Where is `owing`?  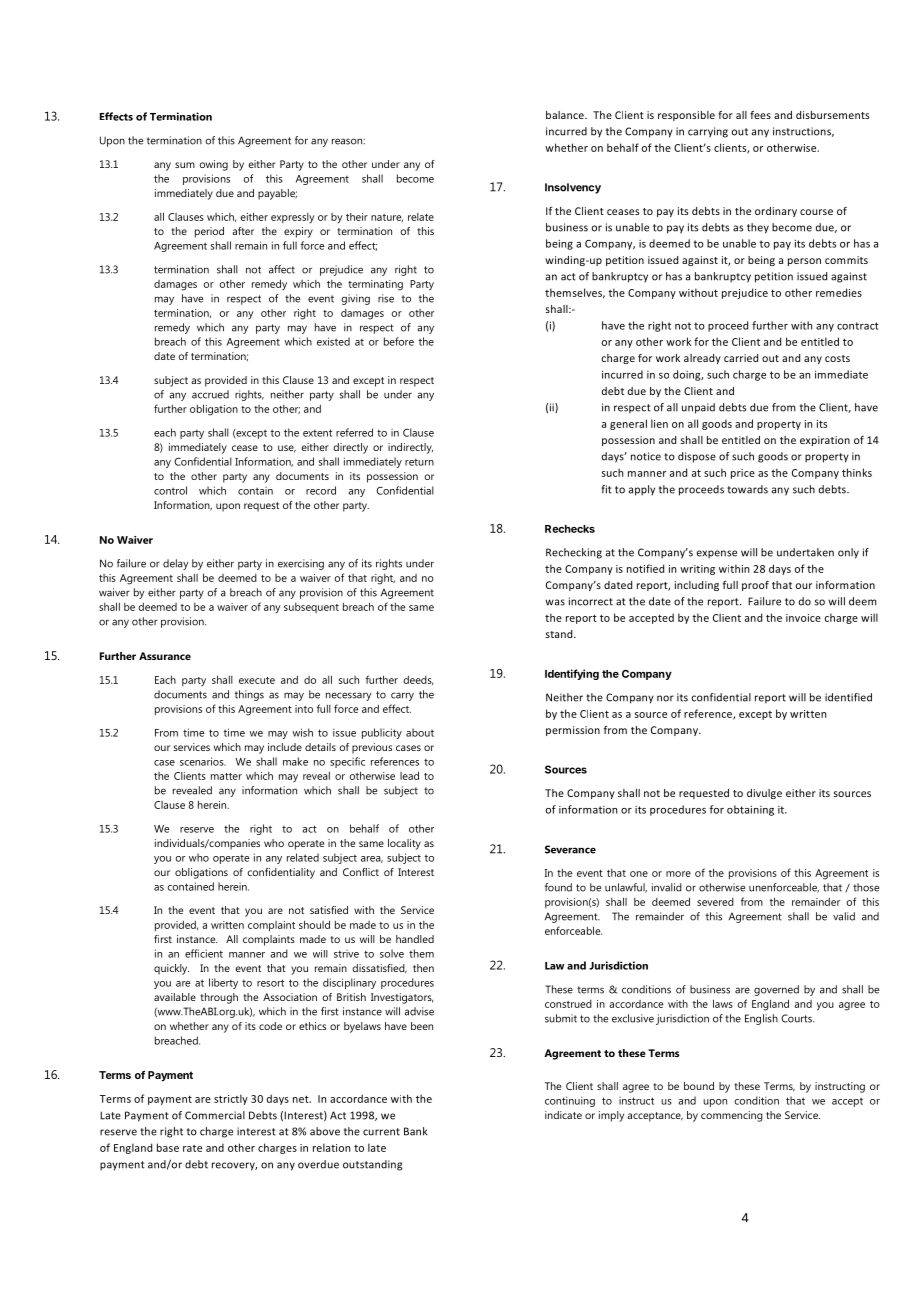 owing is located at coordinates (213, 165).
